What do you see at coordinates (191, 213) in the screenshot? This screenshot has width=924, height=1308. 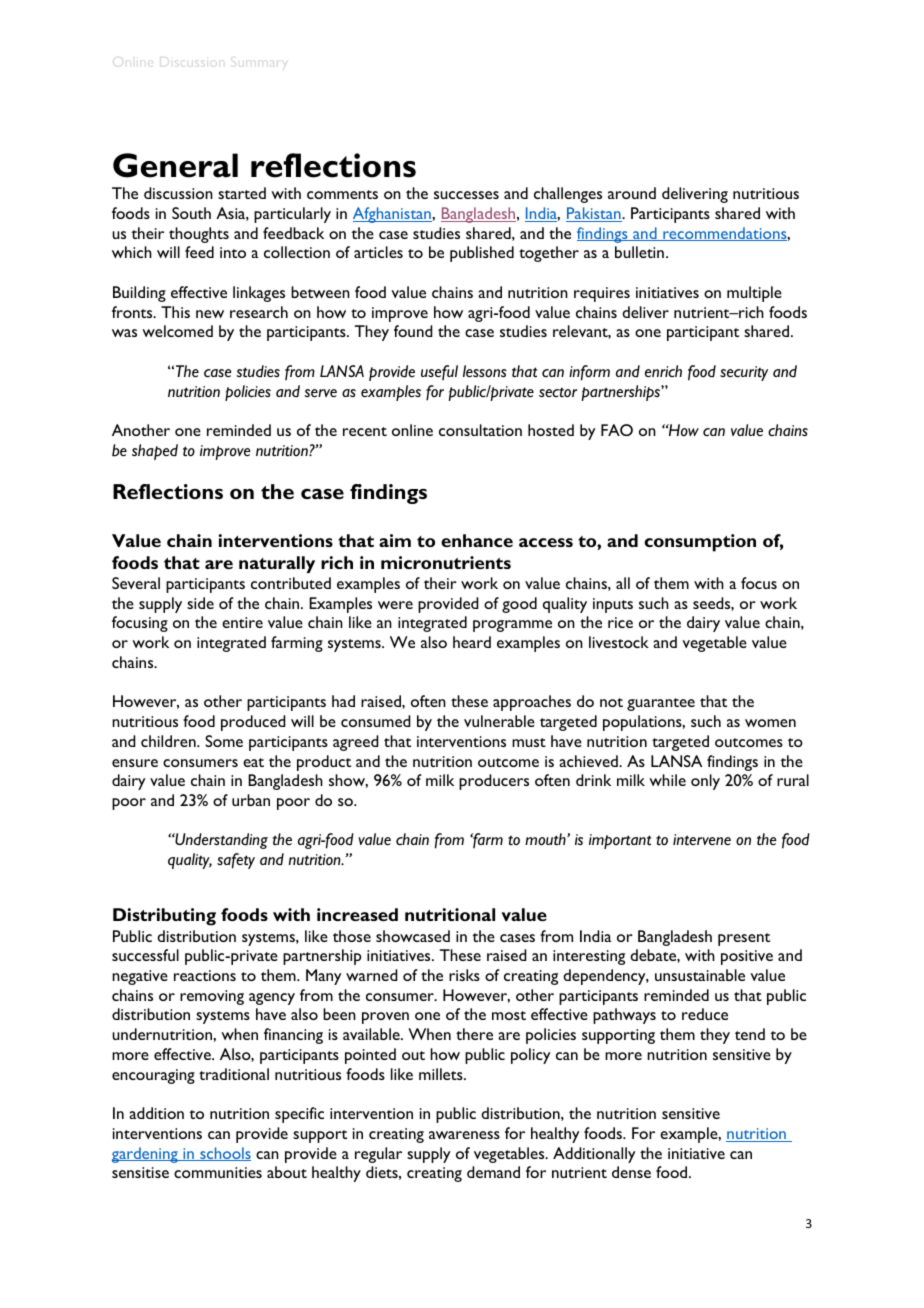 I see `South` at bounding box center [191, 213].
